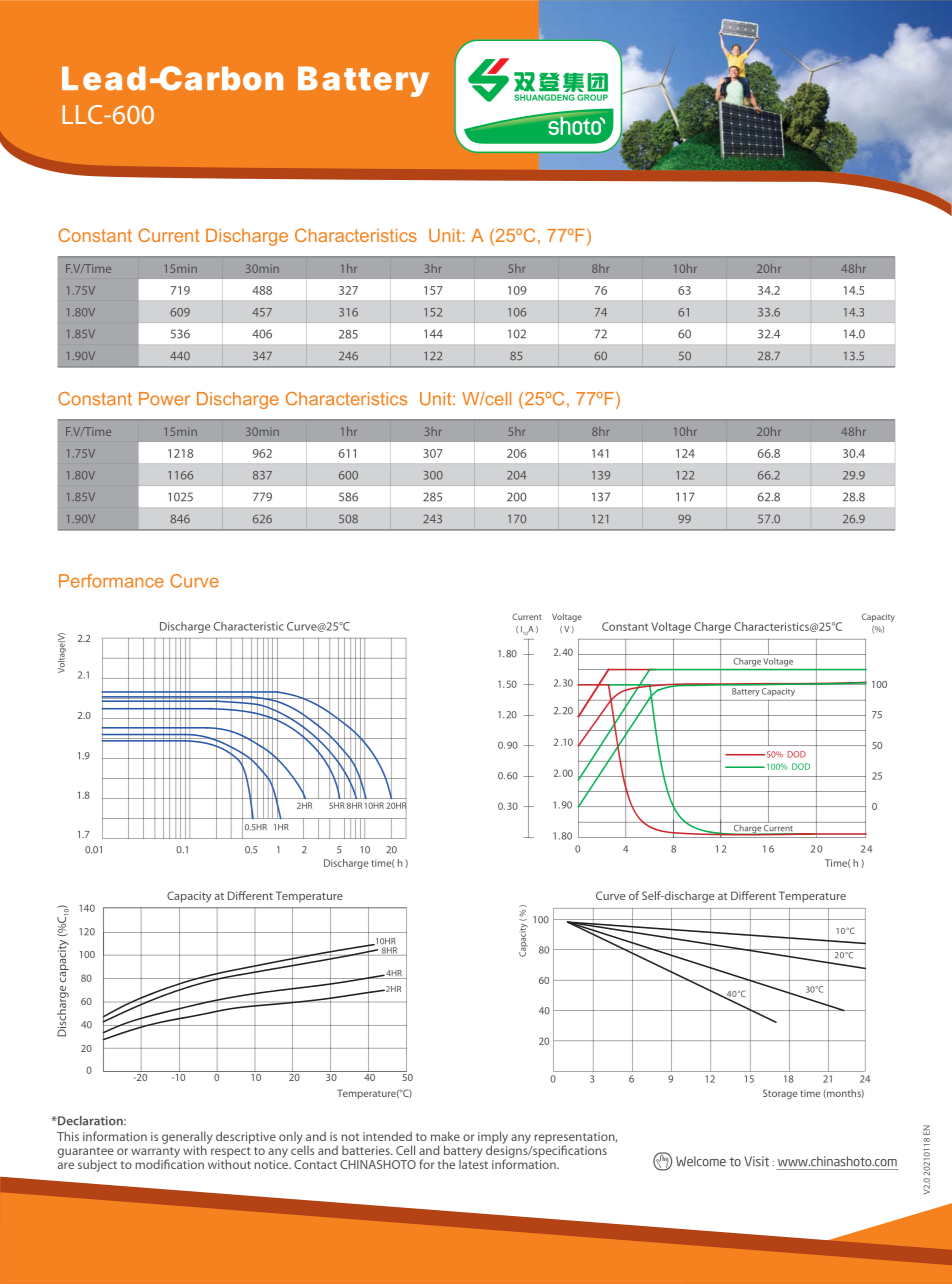 This screenshot has height=1284, width=952. What do you see at coordinates (493, 1138) in the screenshot?
I see `imply` at bounding box center [493, 1138].
